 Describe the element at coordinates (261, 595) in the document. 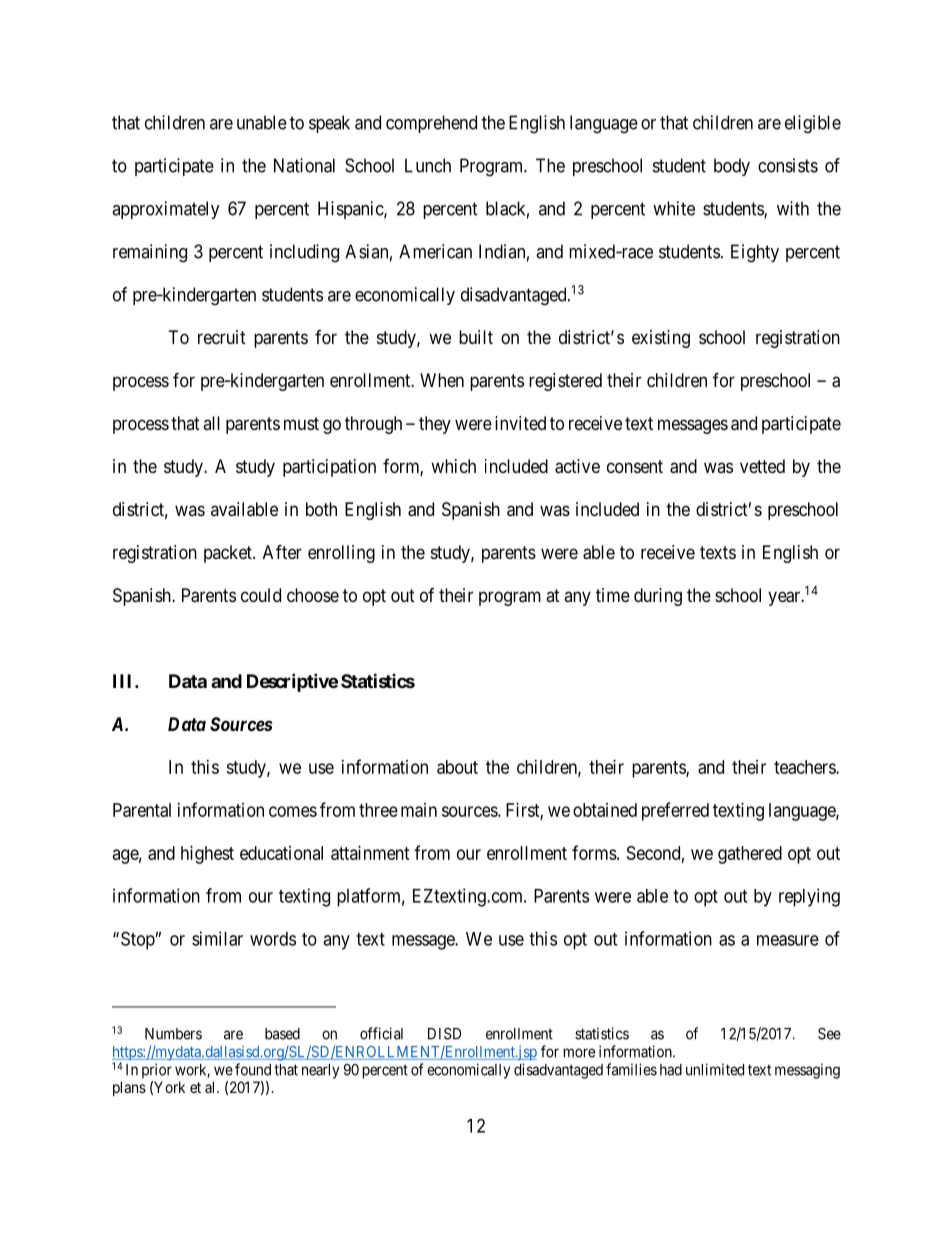

I see `could` at that location.
